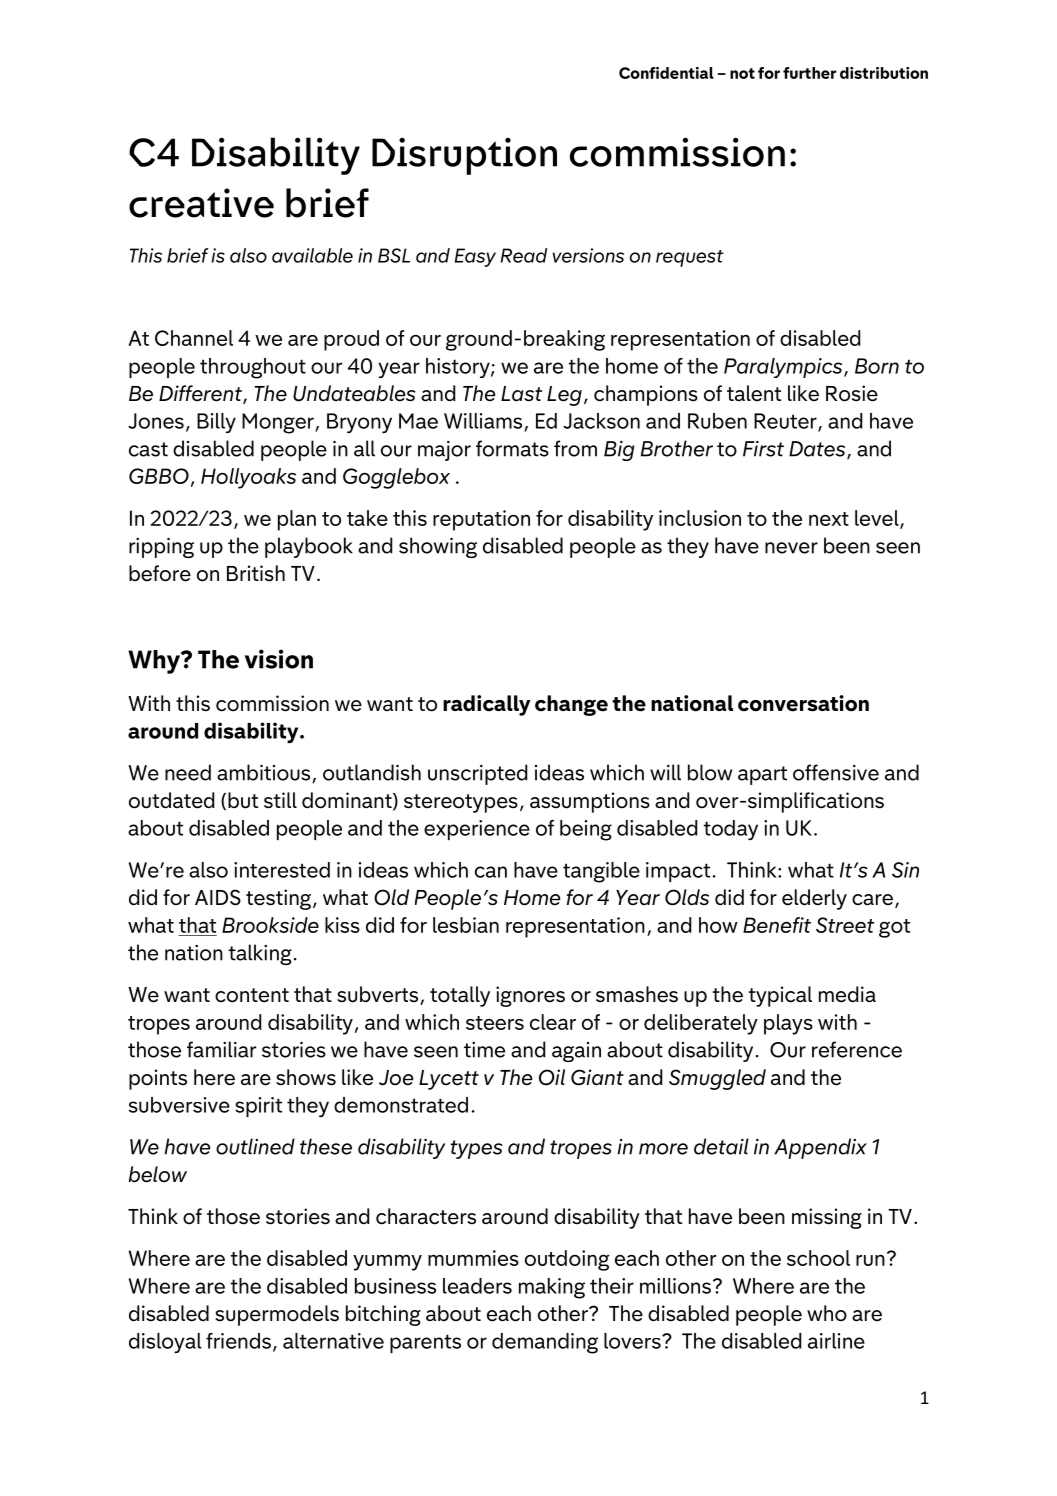 The height and width of the screenshot is (1496, 1057). I want to click on British, so click(256, 573).
